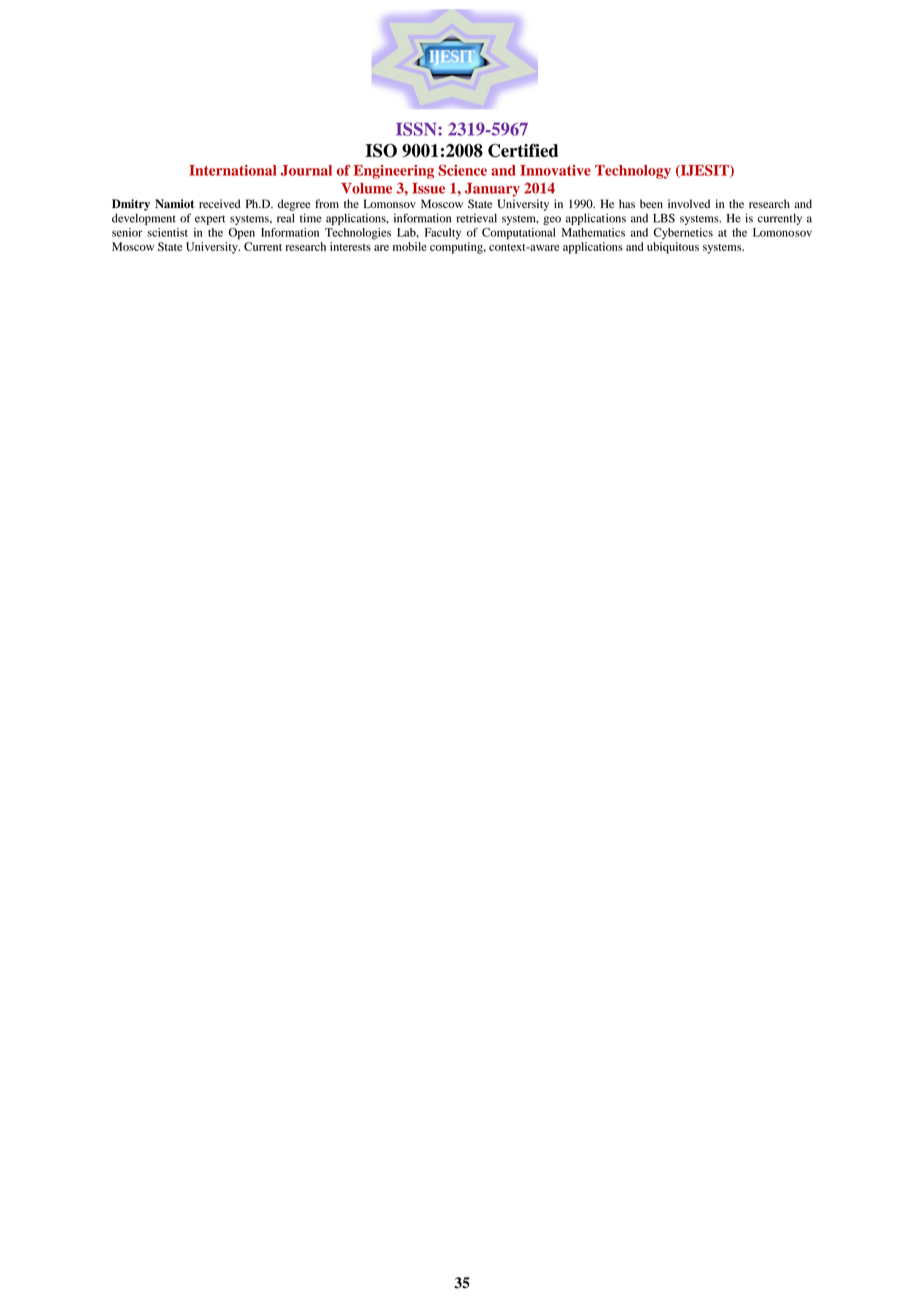 The height and width of the screenshot is (1308, 924). I want to click on ISO, so click(381, 151).
